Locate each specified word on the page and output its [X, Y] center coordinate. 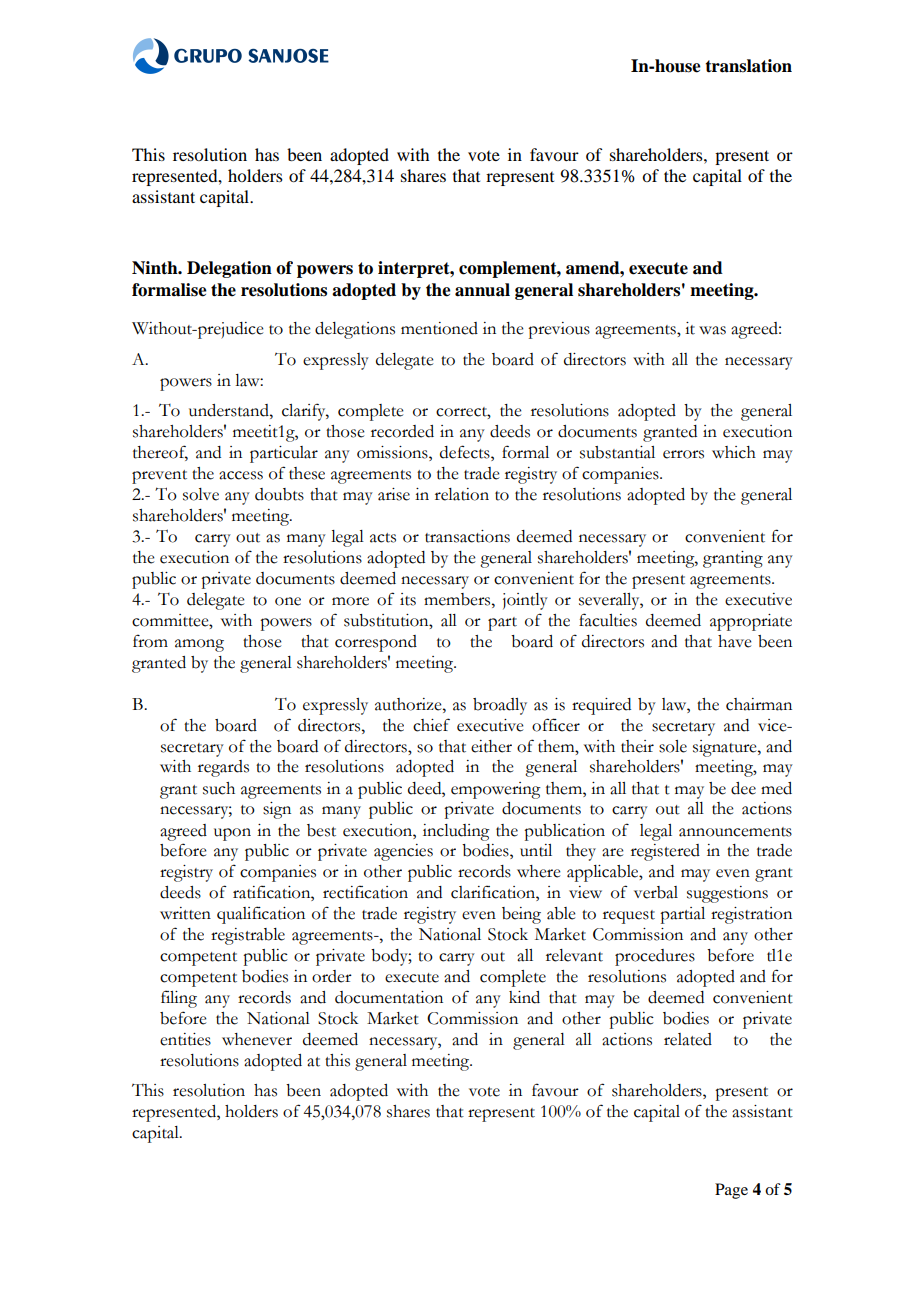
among [199, 645]
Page [731, 1191]
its [408, 599]
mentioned [439, 328]
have [735, 641]
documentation [389, 997]
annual [482, 290]
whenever [257, 1039]
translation [748, 66]
